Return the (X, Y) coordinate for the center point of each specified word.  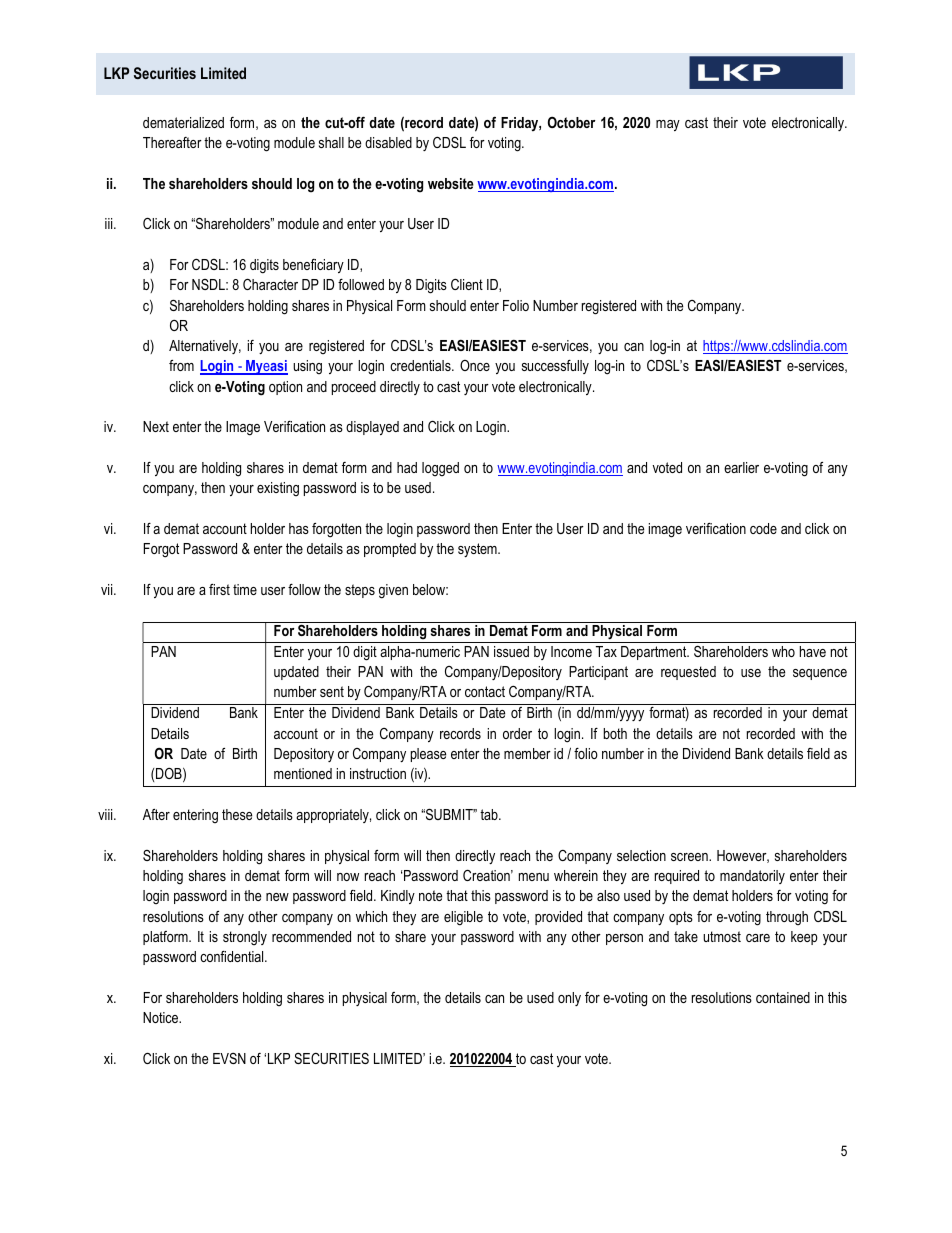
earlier (741, 467)
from (181, 365)
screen (690, 857)
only (569, 999)
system (478, 550)
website (451, 183)
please (428, 755)
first (219, 589)
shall (331, 142)
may (668, 125)
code (763, 528)
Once (475, 365)
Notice (162, 1017)
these (237, 814)
